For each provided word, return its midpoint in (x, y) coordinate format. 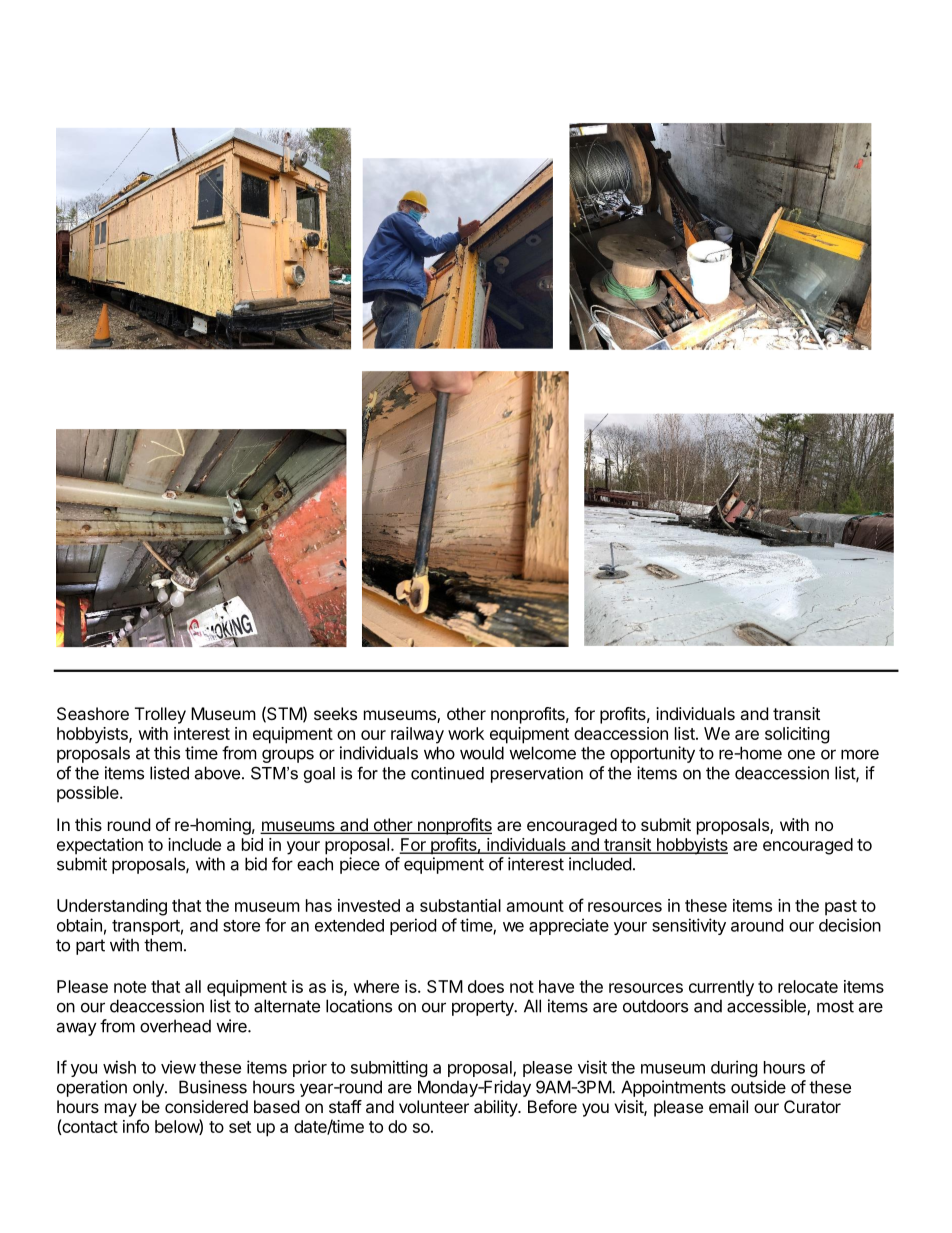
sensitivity (689, 926)
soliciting (797, 735)
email (728, 1106)
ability (496, 1108)
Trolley (160, 715)
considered (206, 1106)
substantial (460, 905)
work (466, 733)
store (241, 926)
